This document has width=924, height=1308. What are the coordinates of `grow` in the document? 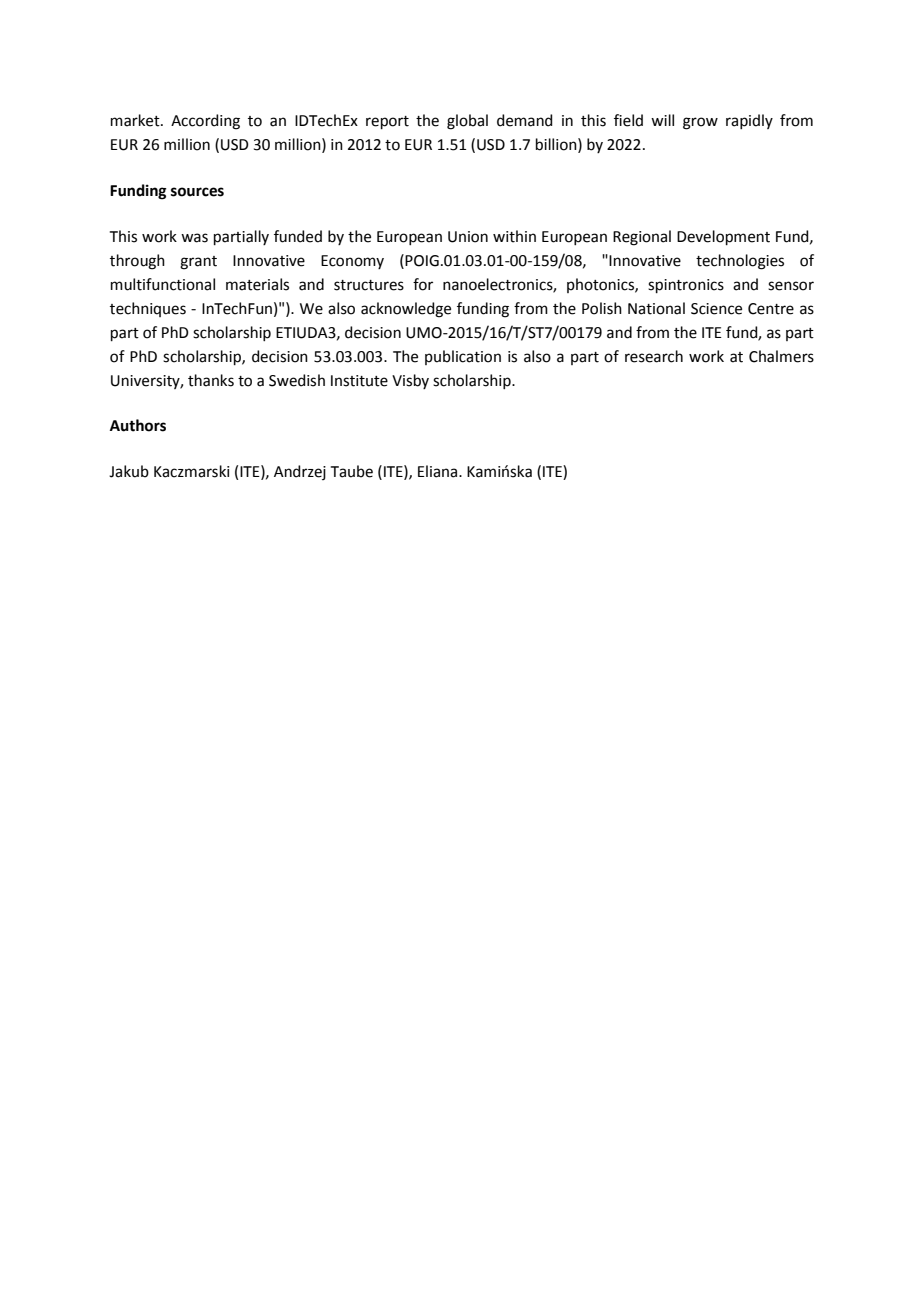 It's located at (700, 123).
